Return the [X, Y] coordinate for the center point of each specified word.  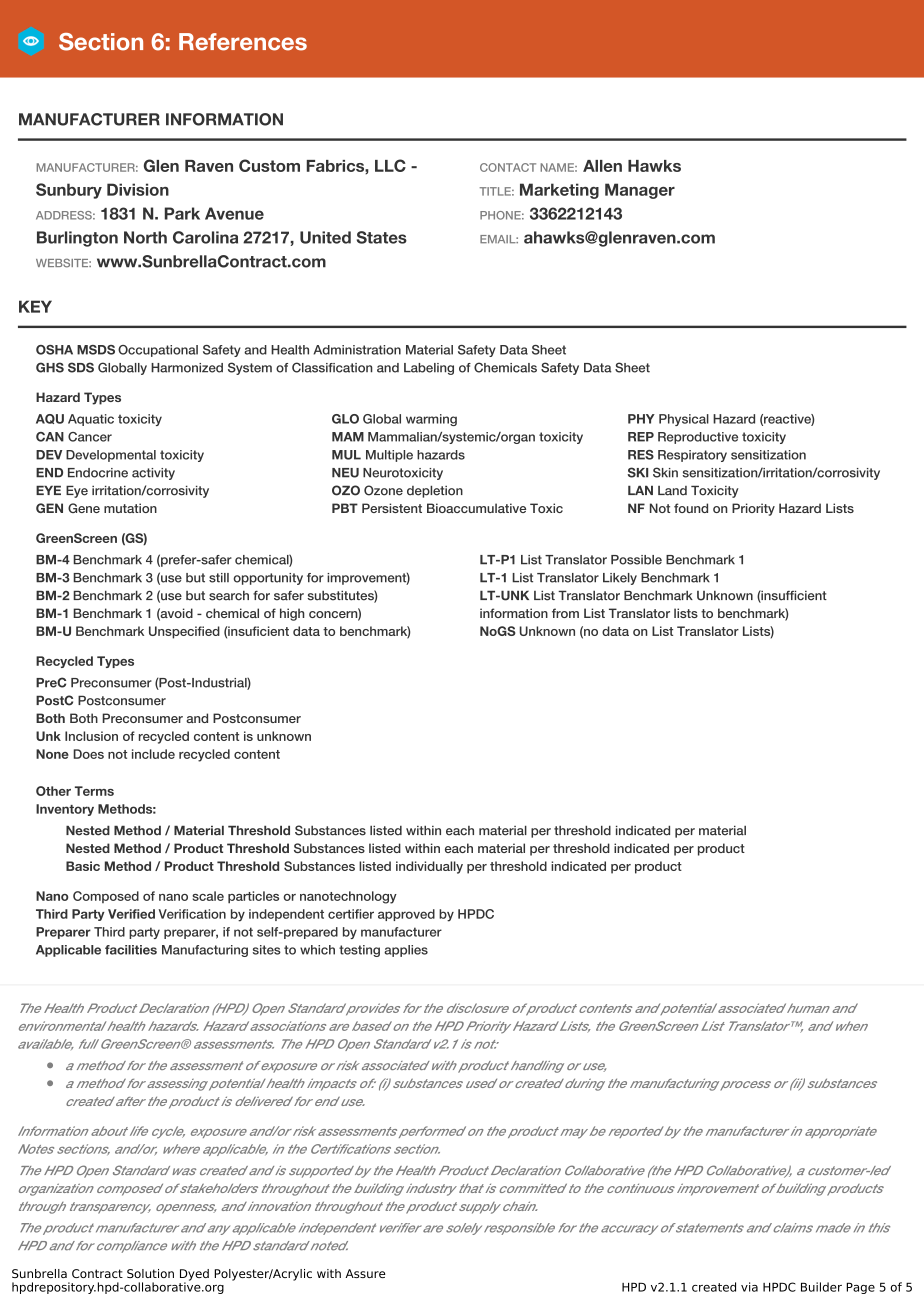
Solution [150, 1273]
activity [153, 474]
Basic [83, 866]
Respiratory [692, 456]
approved [406, 915]
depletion [435, 491]
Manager [640, 191]
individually [429, 867]
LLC [390, 165]
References [243, 42]
